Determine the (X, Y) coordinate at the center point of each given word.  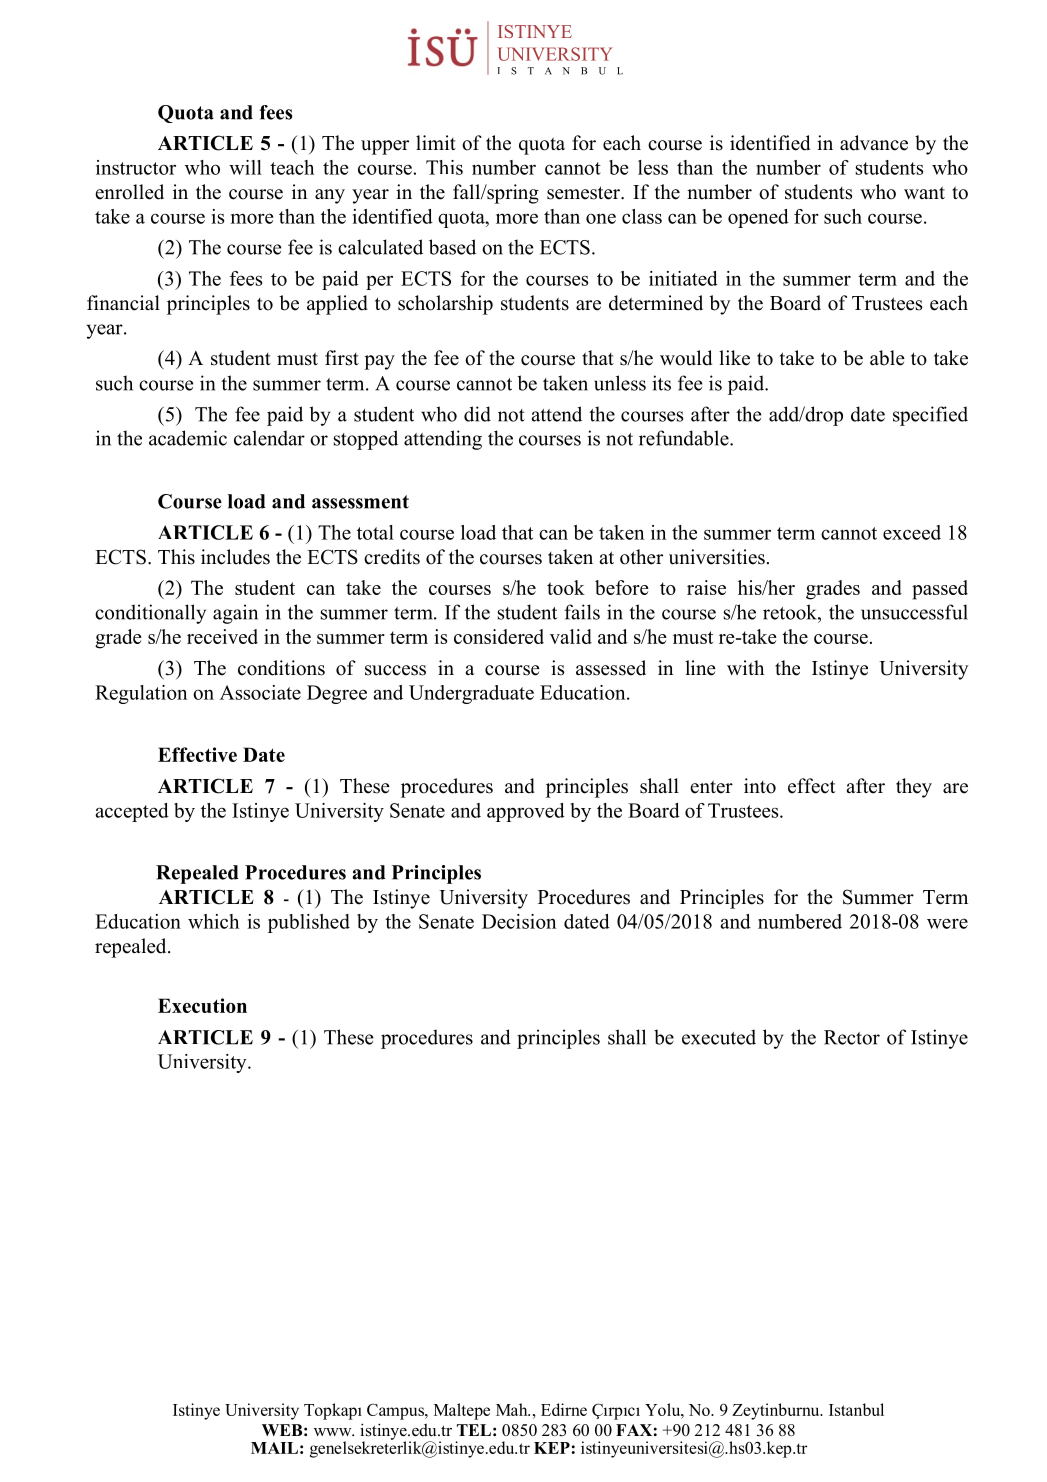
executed (719, 1037)
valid (571, 636)
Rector (852, 1037)
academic (188, 438)
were (947, 923)
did (477, 414)
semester (584, 193)
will (245, 167)
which (213, 921)
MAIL (274, 1448)
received (222, 636)
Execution (202, 1005)
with (745, 667)
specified (930, 416)
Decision (519, 921)
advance (874, 143)
